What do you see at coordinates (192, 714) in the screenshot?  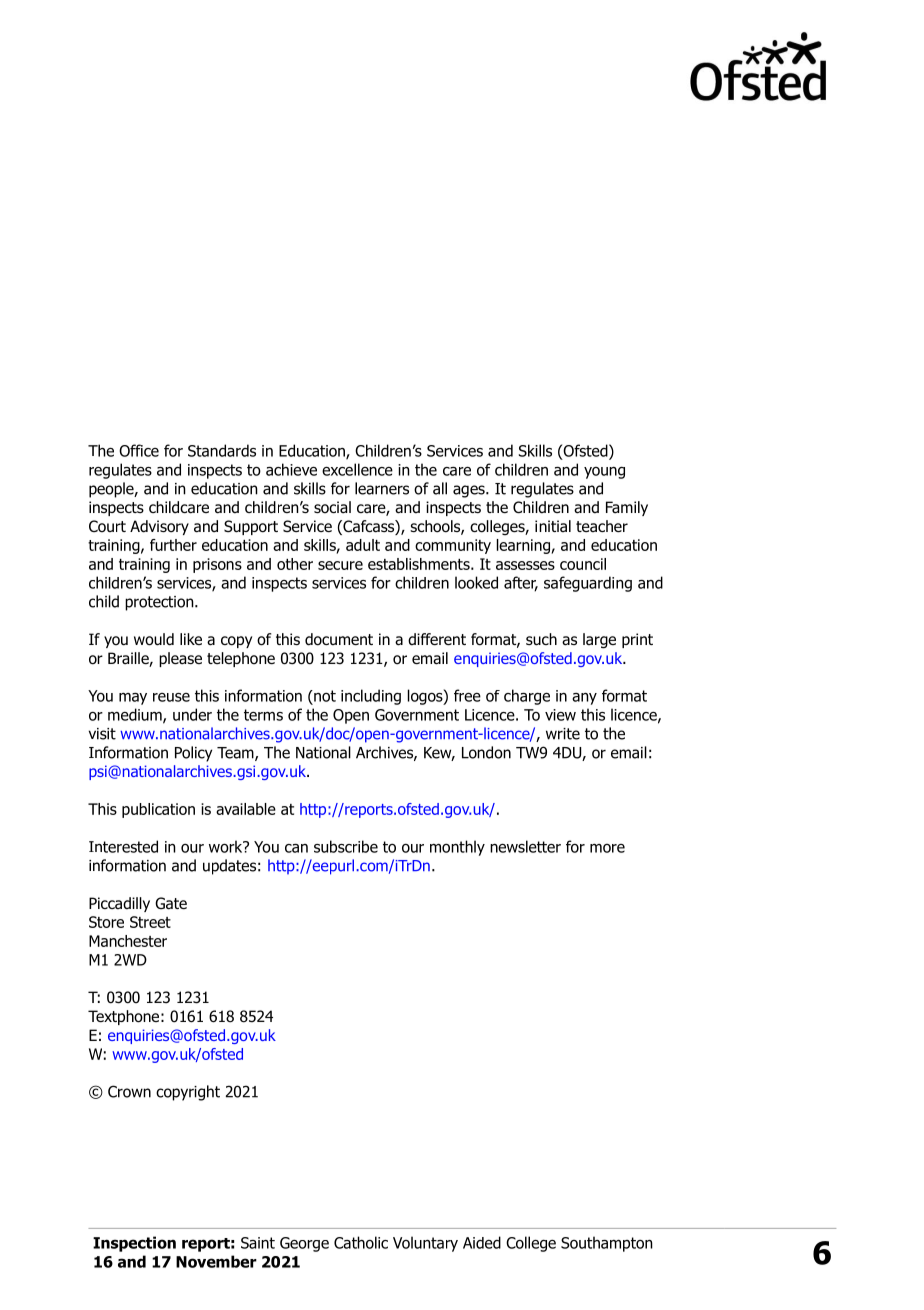 I see `under` at bounding box center [192, 714].
